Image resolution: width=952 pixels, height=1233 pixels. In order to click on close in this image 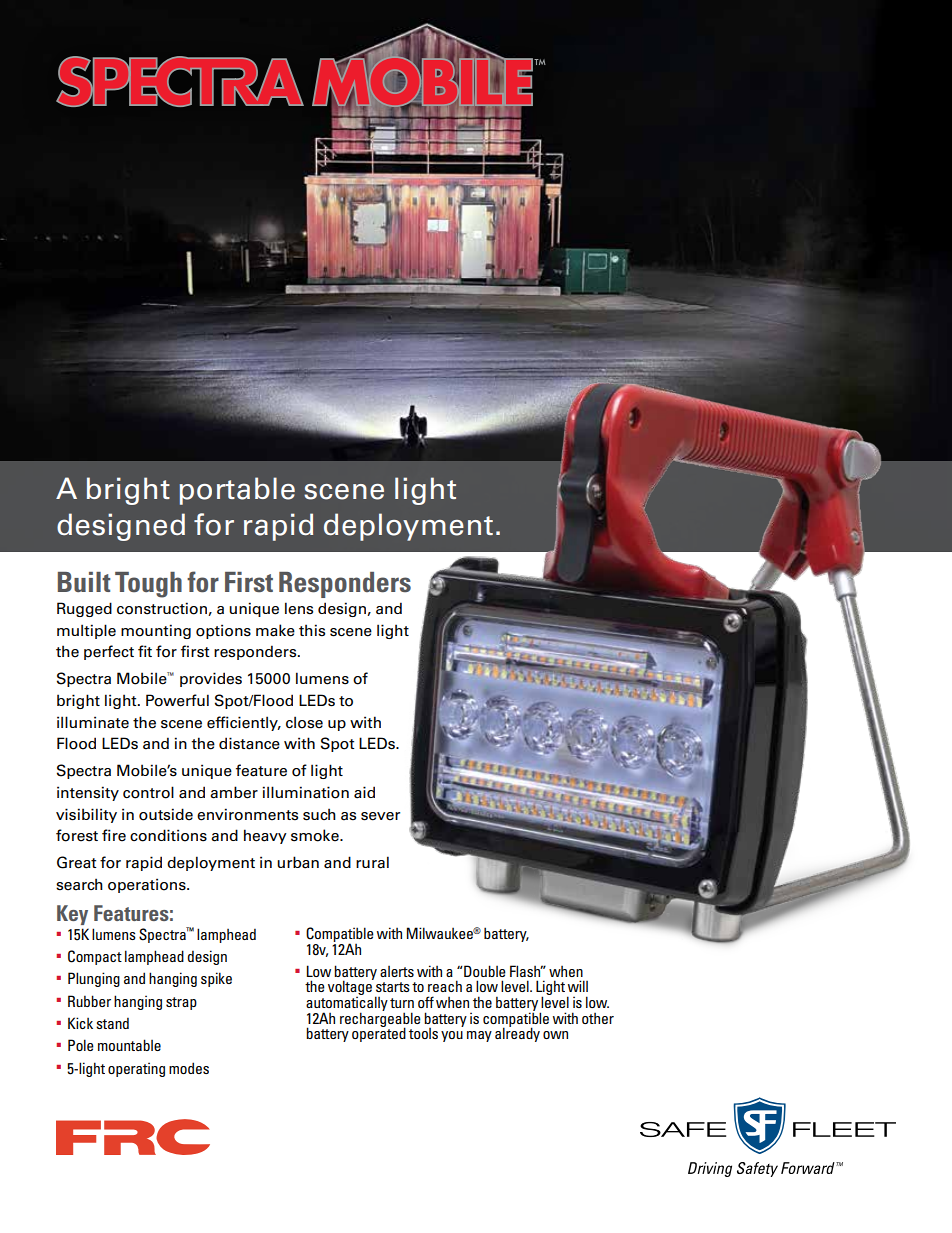, I will do `click(304, 722)`.
